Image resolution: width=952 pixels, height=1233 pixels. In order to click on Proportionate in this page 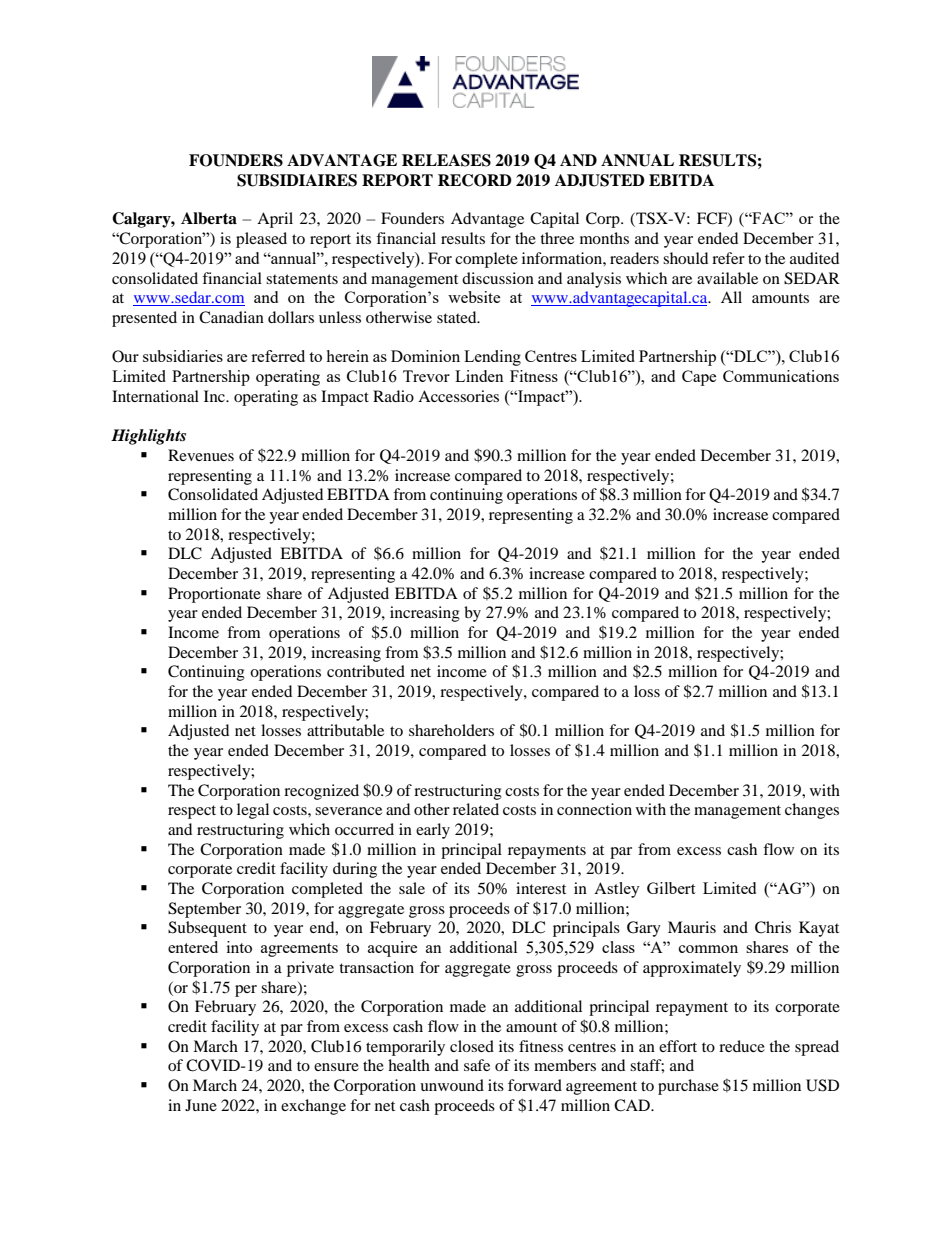, I will do `click(214, 595)`.
